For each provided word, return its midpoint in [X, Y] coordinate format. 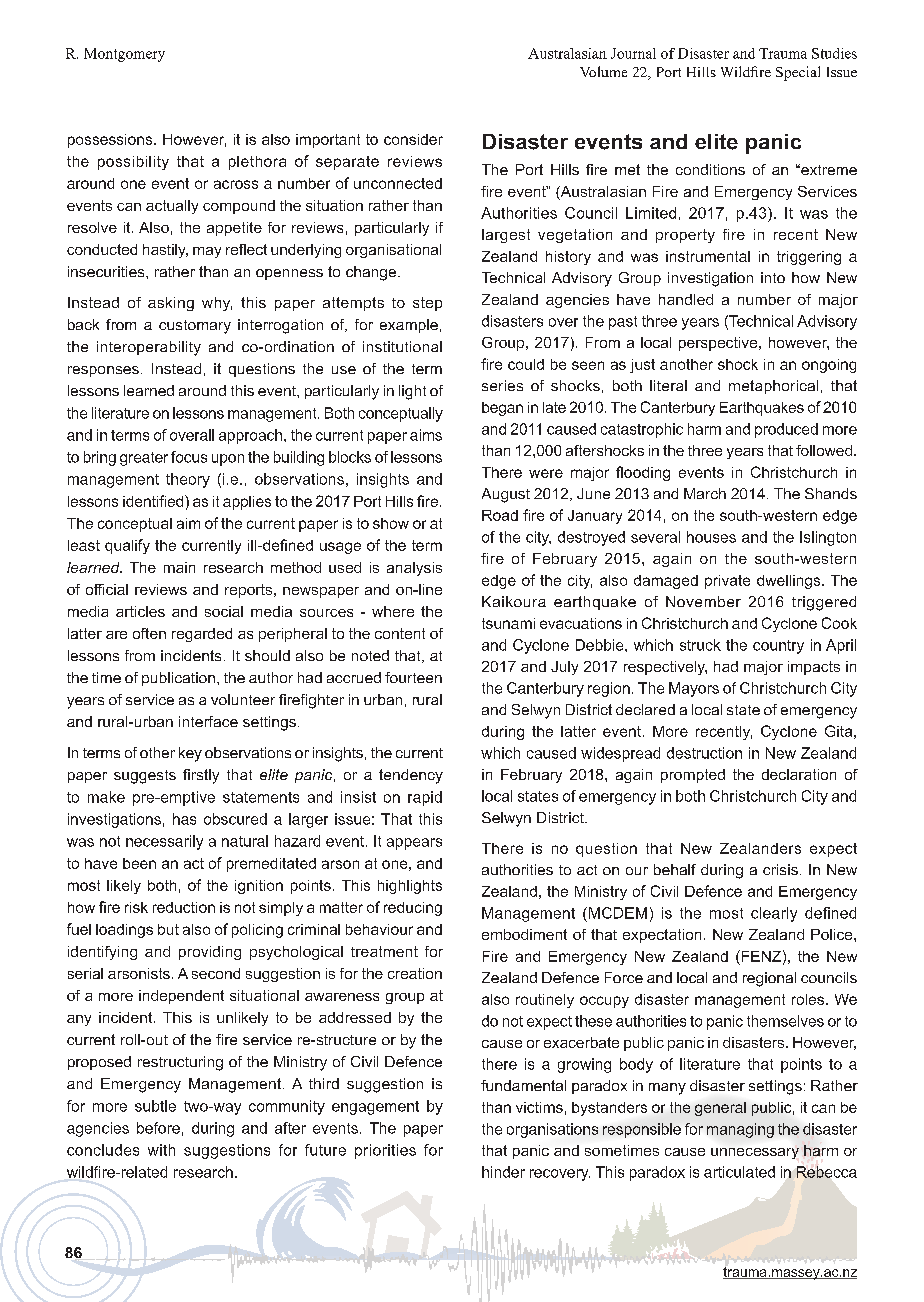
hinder [503, 1172]
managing [740, 1130]
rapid [425, 798]
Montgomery [124, 55]
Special [798, 73]
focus [189, 457]
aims [426, 435]
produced [786, 430]
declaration [799, 774]
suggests [145, 777]
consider [413, 139]
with [161, 1150]
